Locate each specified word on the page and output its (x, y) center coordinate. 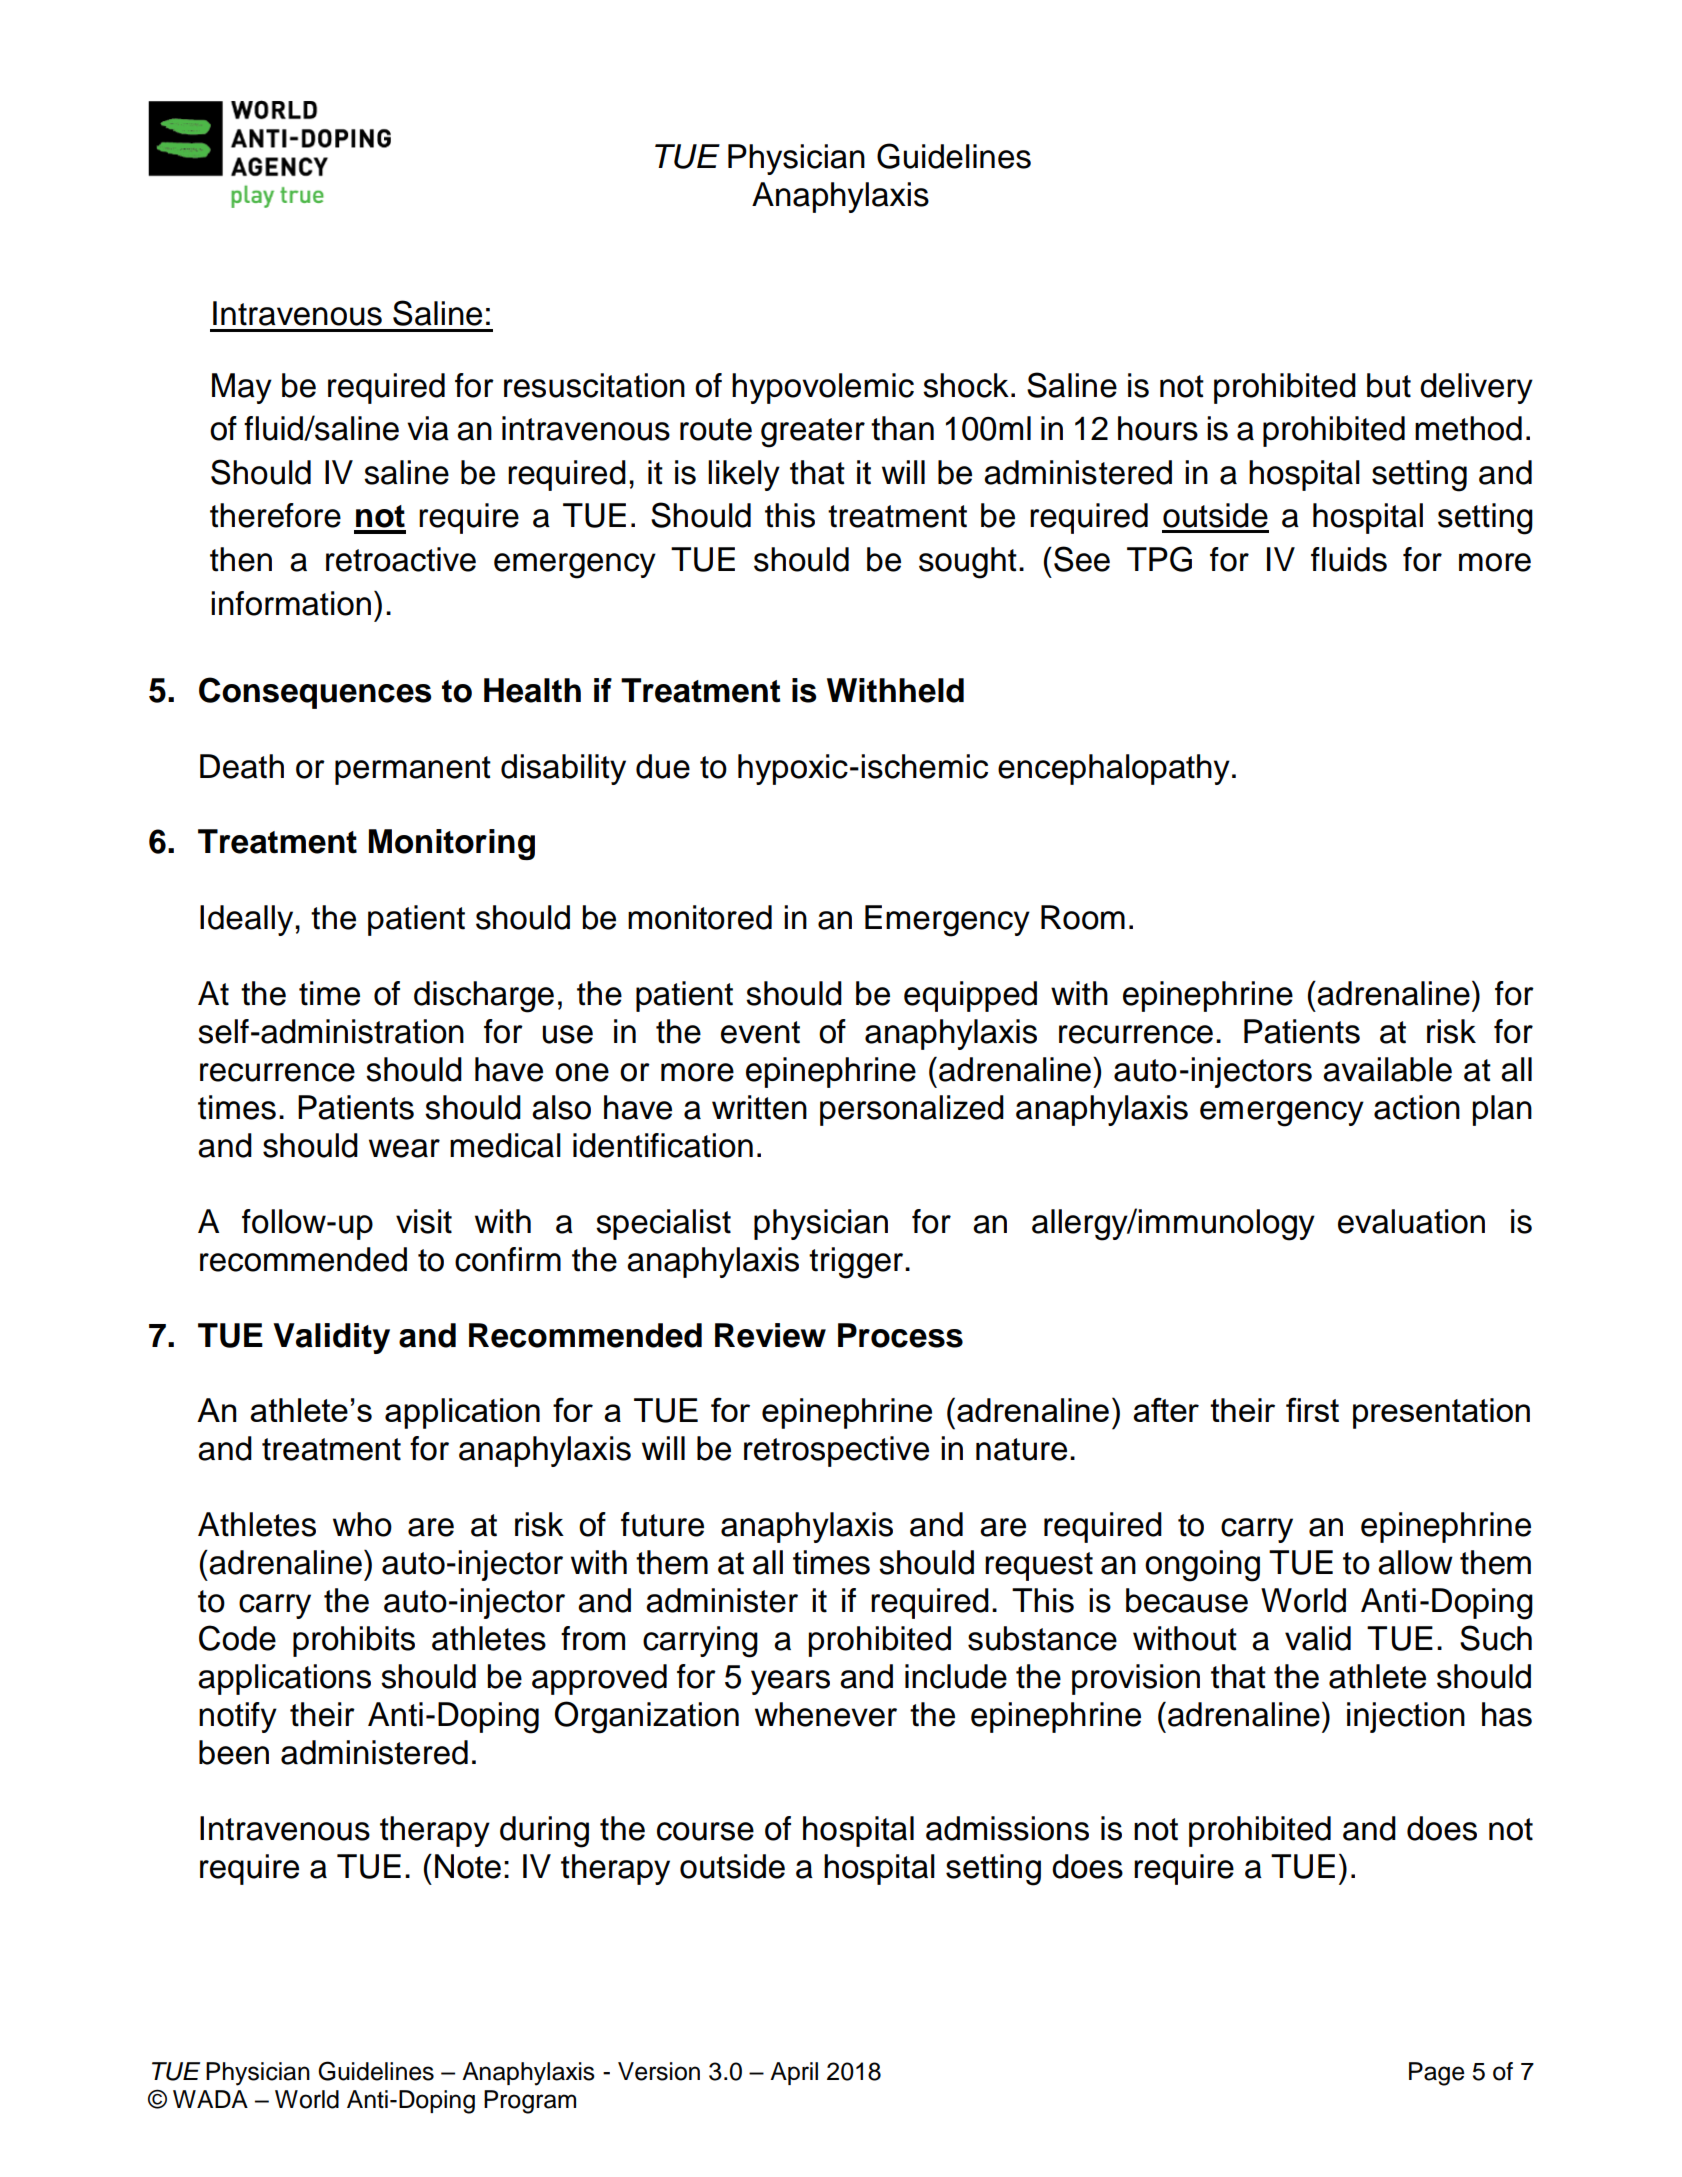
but (1389, 385)
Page (1436, 2074)
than (902, 428)
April (794, 2073)
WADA (210, 2099)
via (428, 428)
